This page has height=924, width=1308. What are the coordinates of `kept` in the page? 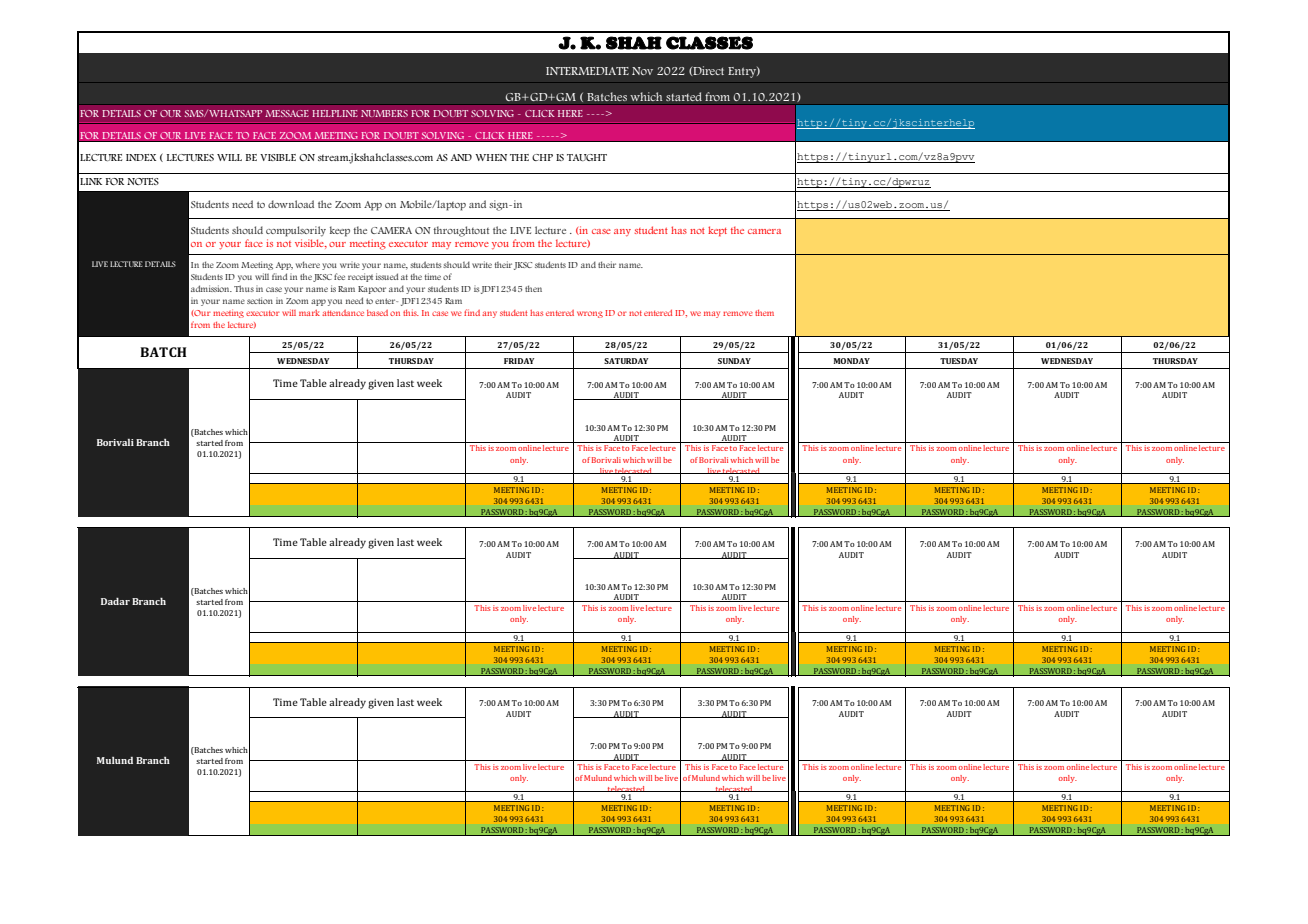 It's located at (717, 231).
